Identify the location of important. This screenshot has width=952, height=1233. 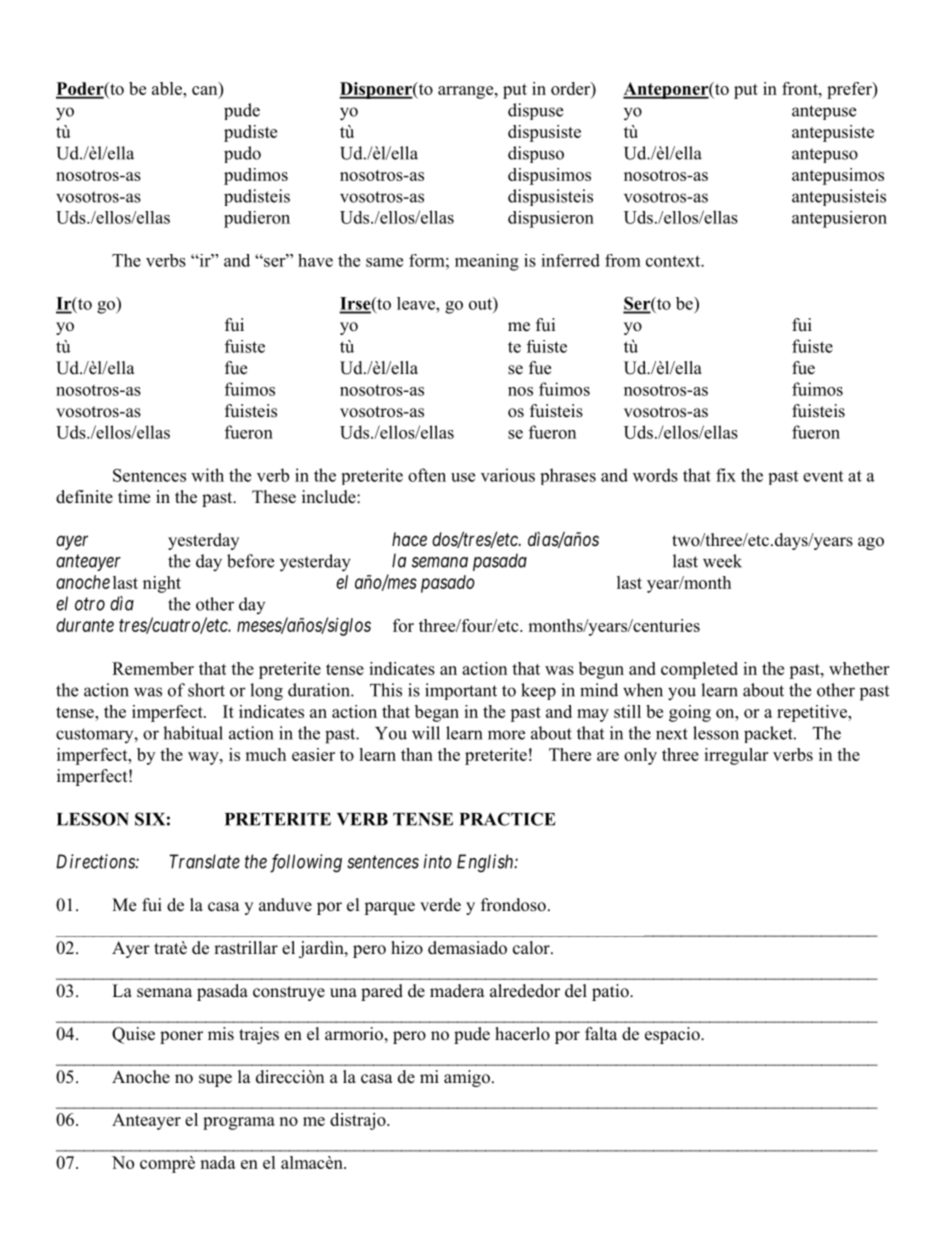
(461, 691).
